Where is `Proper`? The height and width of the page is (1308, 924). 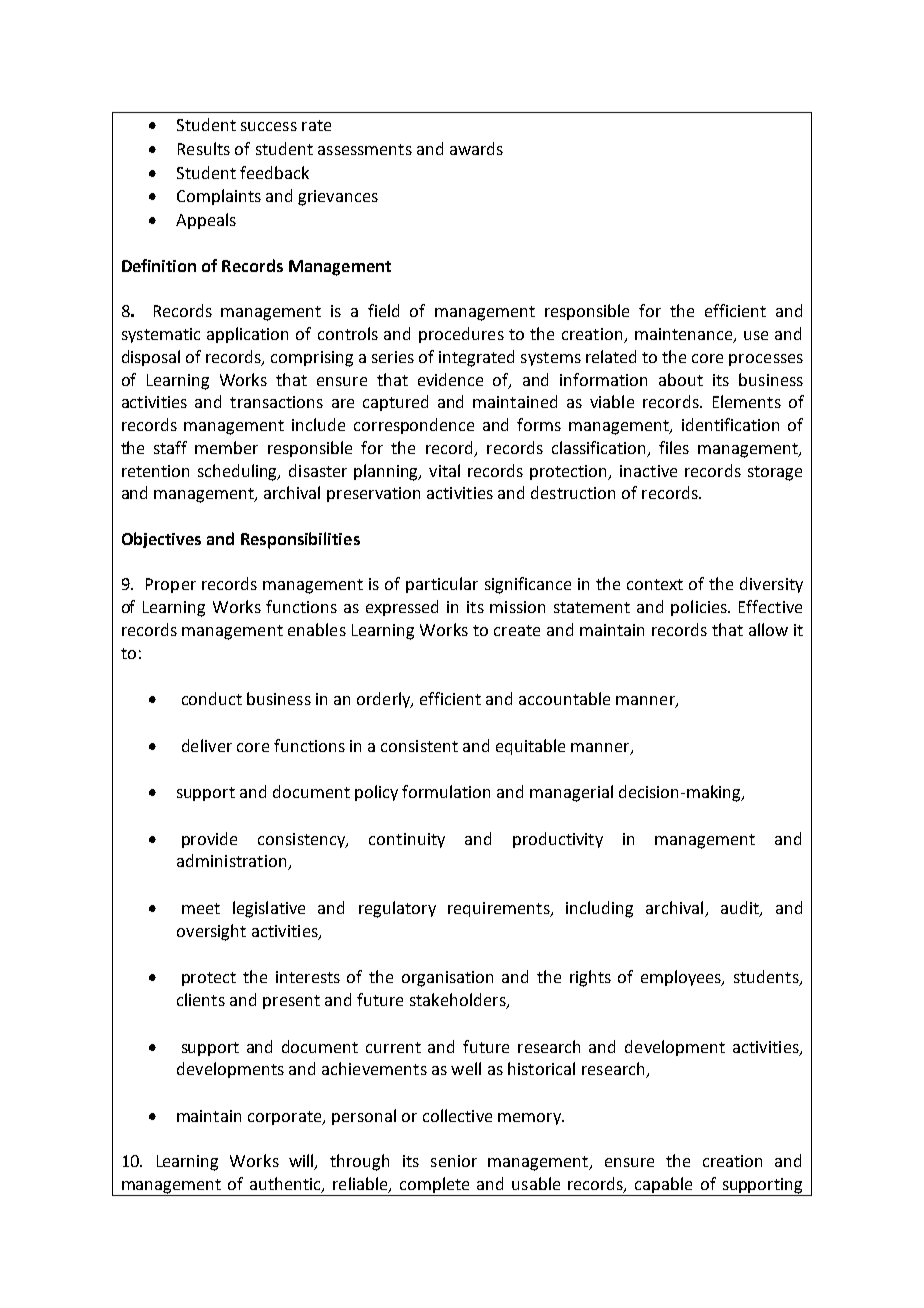 Proper is located at coordinates (171, 585).
